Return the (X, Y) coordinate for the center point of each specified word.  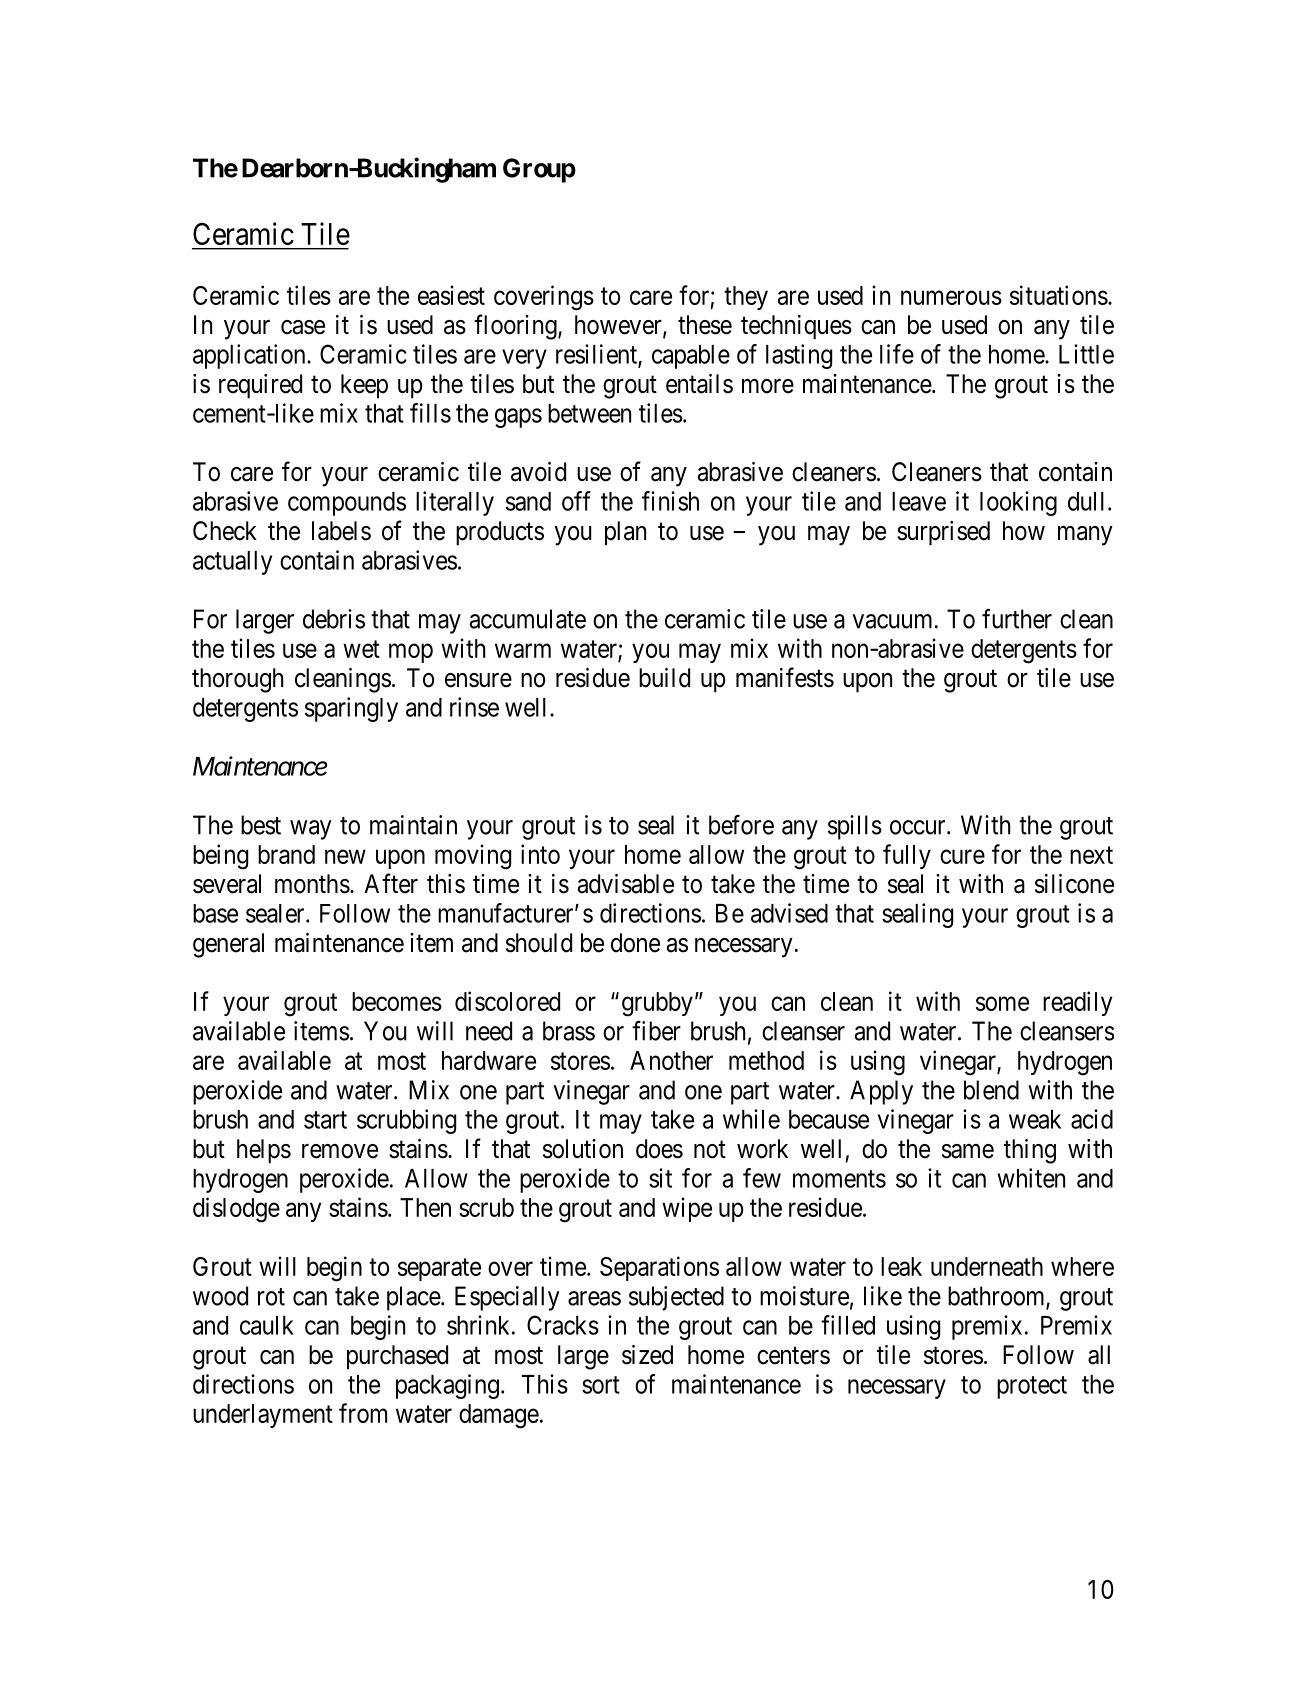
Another (671, 1060)
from (363, 1413)
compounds (347, 504)
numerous (951, 297)
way (311, 830)
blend (991, 1090)
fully (907, 856)
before (741, 825)
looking (1018, 503)
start (325, 1120)
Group (539, 170)
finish (670, 501)
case (303, 327)
